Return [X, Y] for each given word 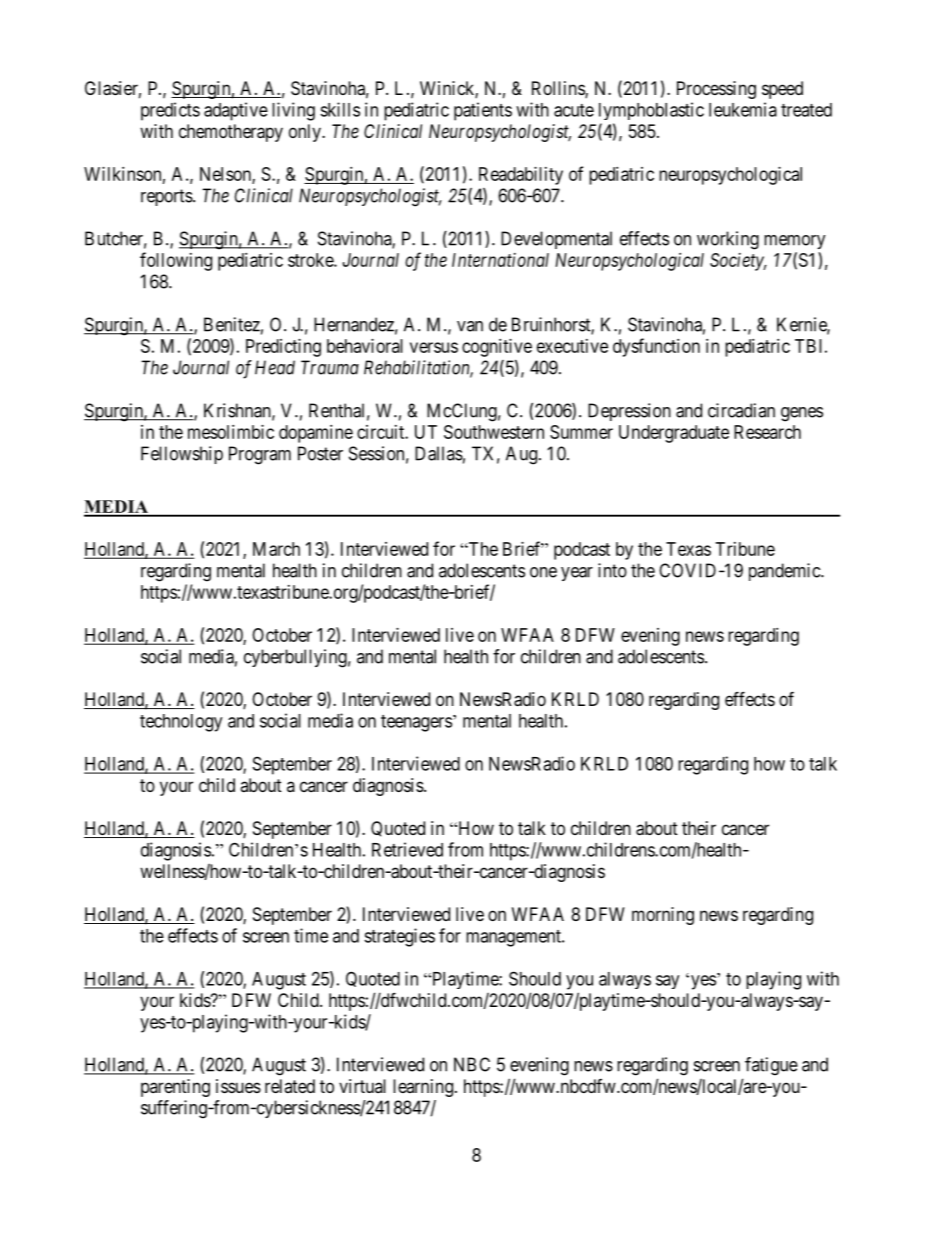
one [543, 572]
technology [181, 723]
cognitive [497, 348]
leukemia [743, 109]
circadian [741, 410]
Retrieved [407, 849]
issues [238, 1086]
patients [483, 111]
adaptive [236, 111]
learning [423, 1088]
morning [663, 916]
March [276, 549]
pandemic [785, 572]
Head [275, 367]
